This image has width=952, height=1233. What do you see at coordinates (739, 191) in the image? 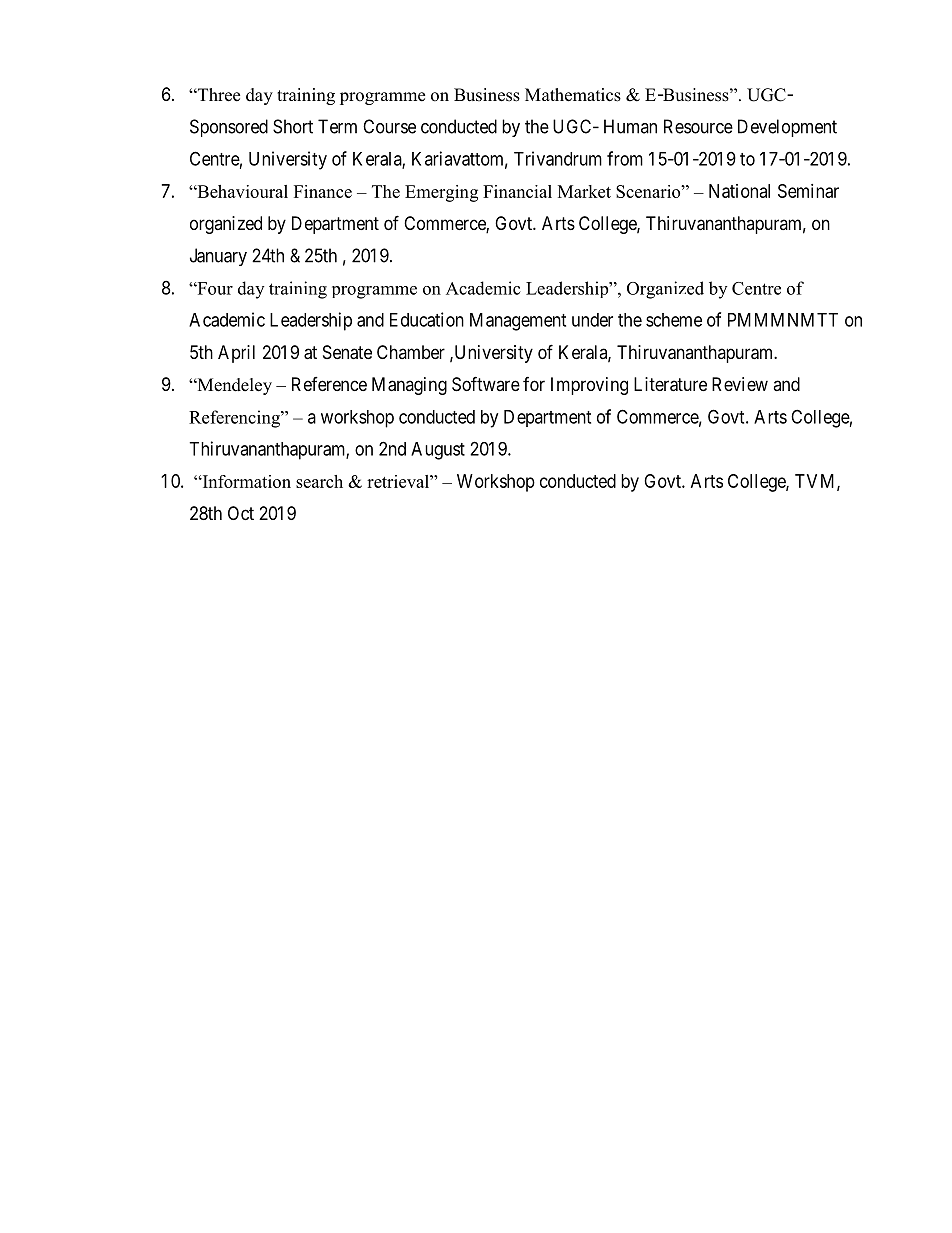
I see `National` at bounding box center [739, 191].
